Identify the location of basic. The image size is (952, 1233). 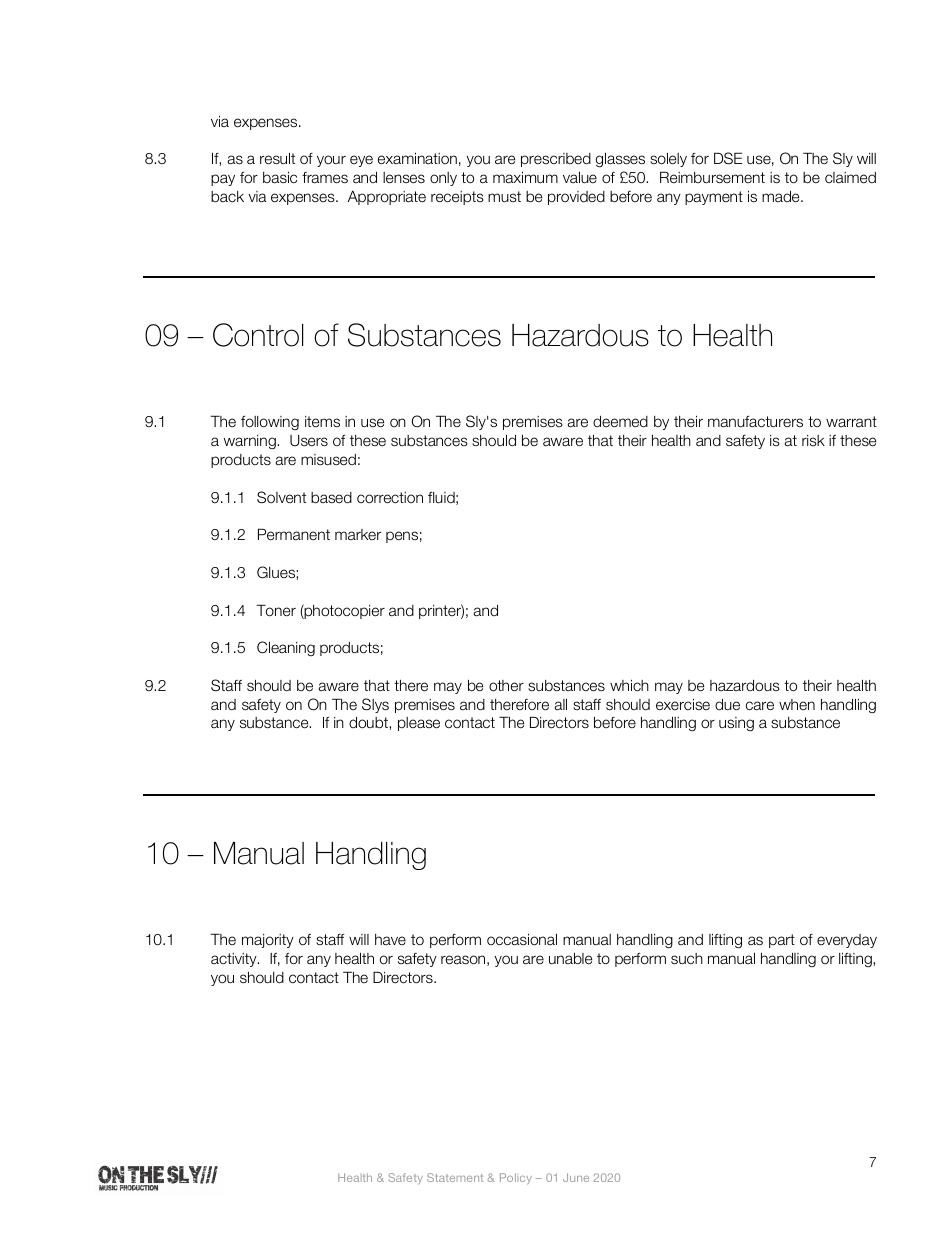
(280, 177).
